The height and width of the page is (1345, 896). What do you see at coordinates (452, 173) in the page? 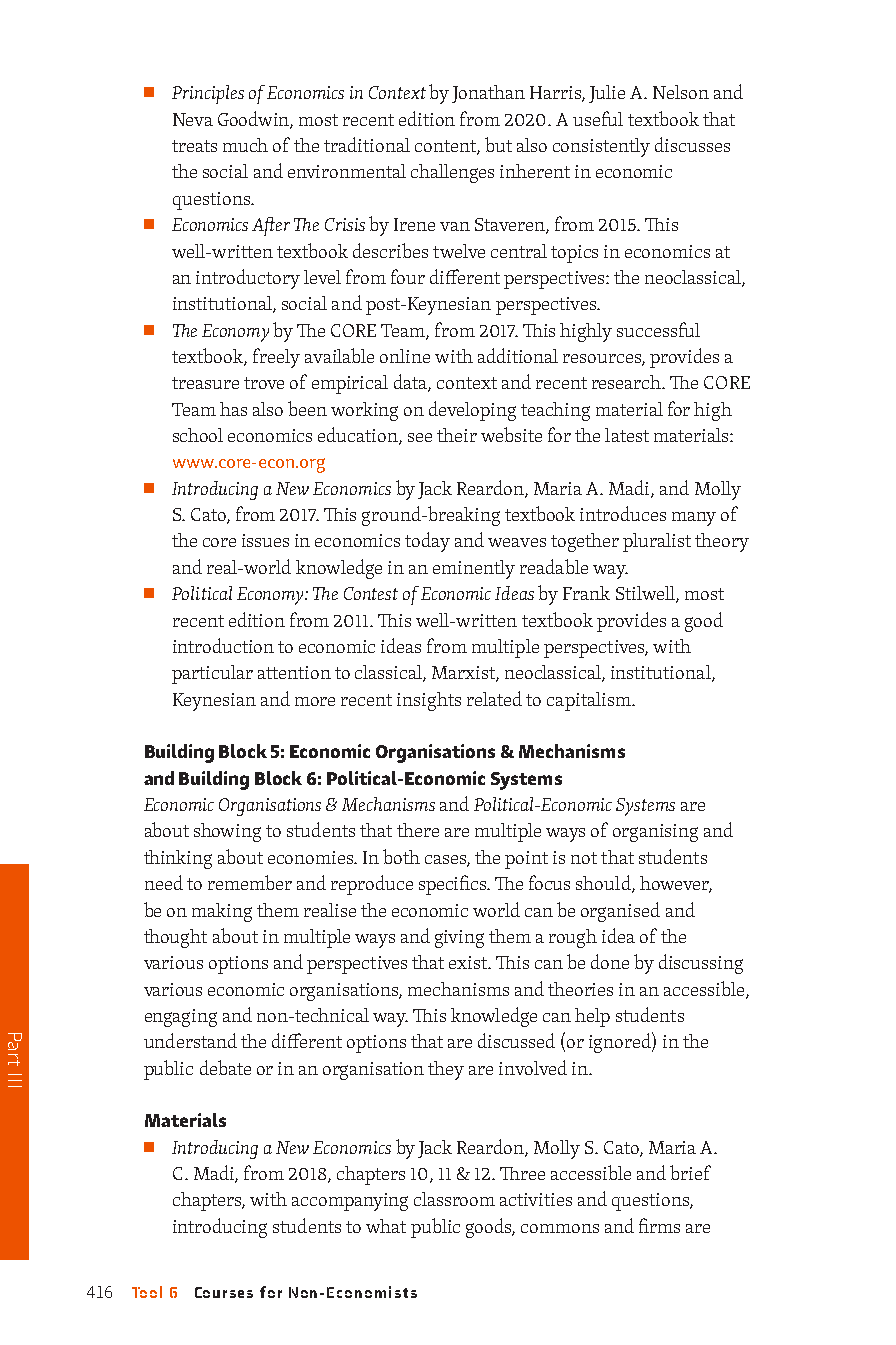
I see `challenges` at bounding box center [452, 173].
